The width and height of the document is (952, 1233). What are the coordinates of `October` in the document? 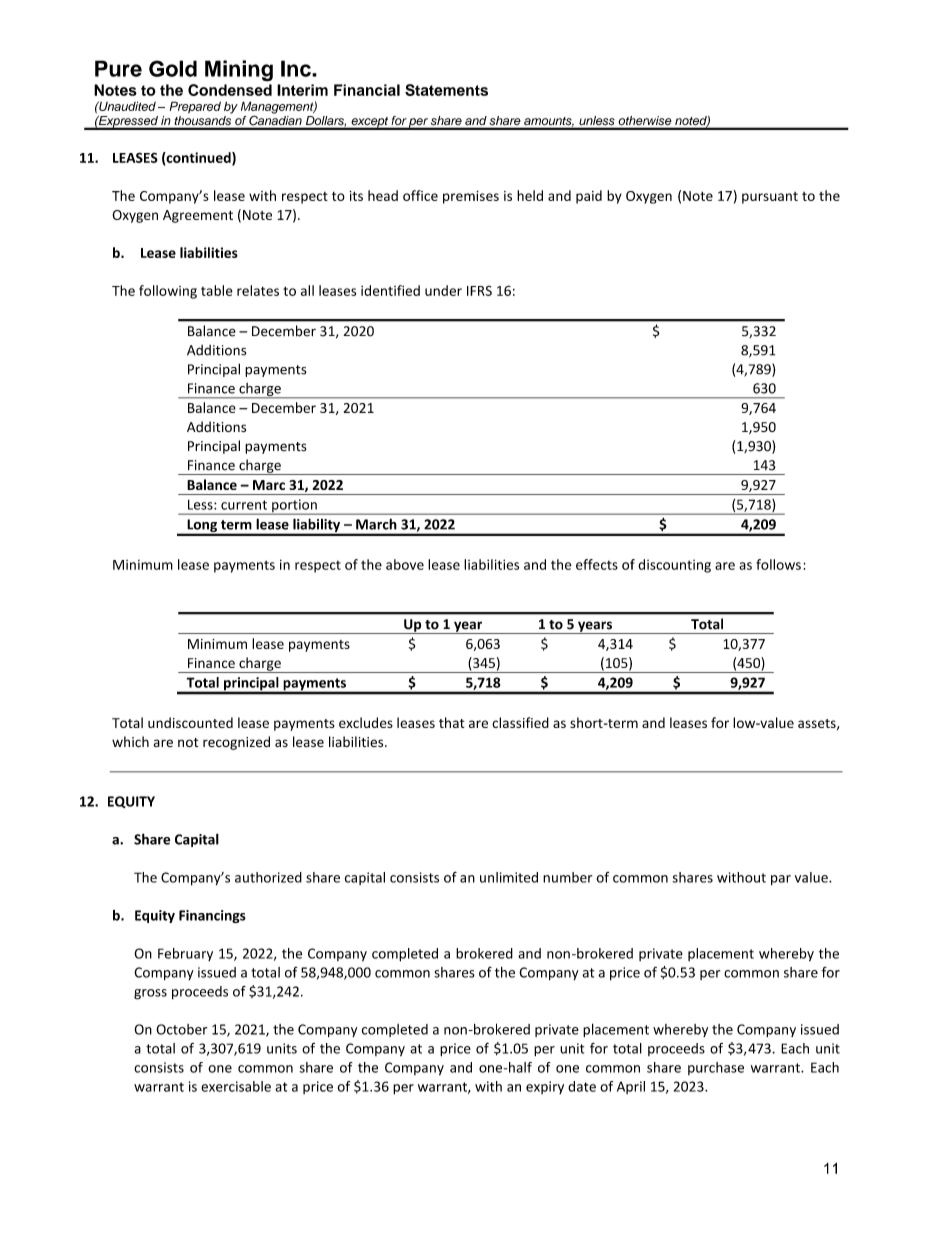 It's located at (181, 1029).
